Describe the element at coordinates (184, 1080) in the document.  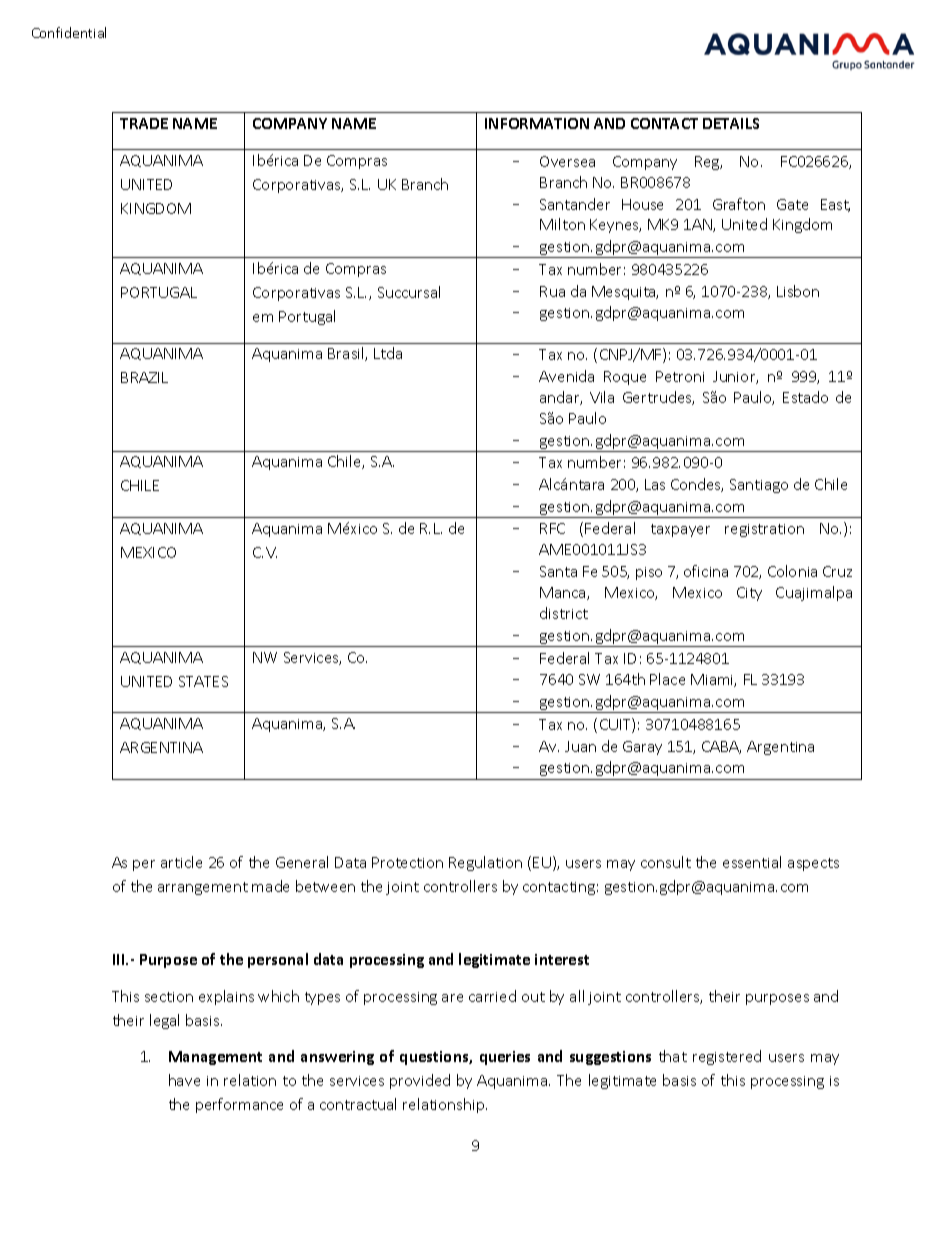
I see `have` at that location.
